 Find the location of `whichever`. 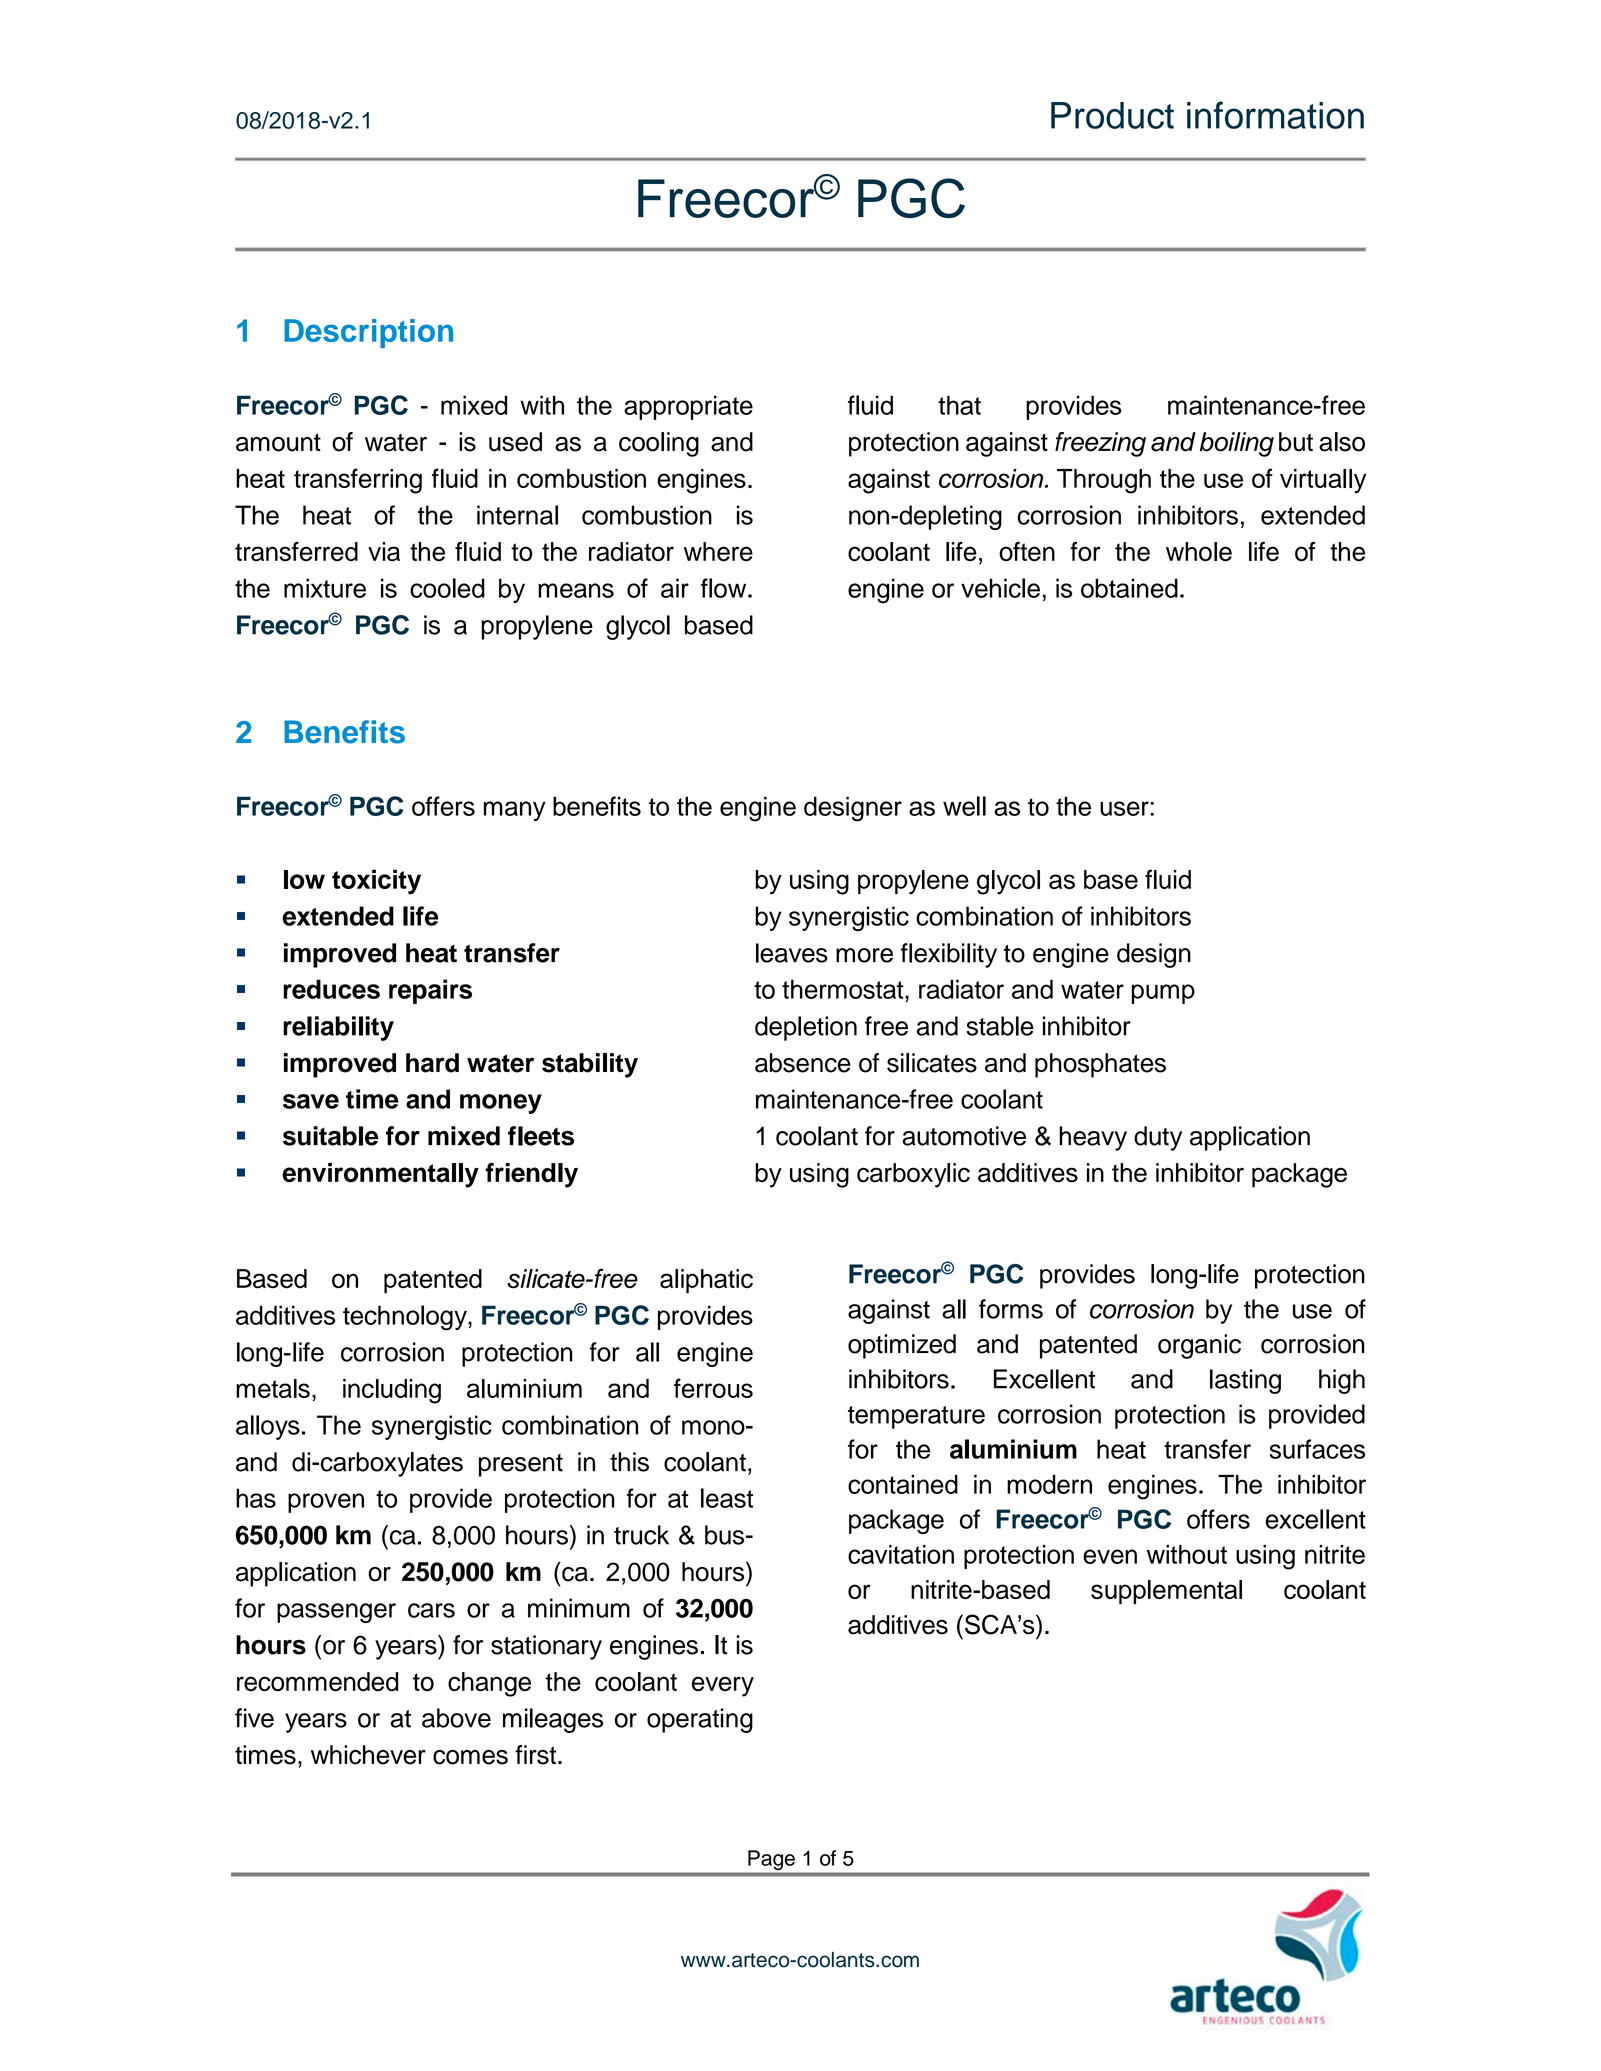

whichever is located at coordinates (368, 1755).
